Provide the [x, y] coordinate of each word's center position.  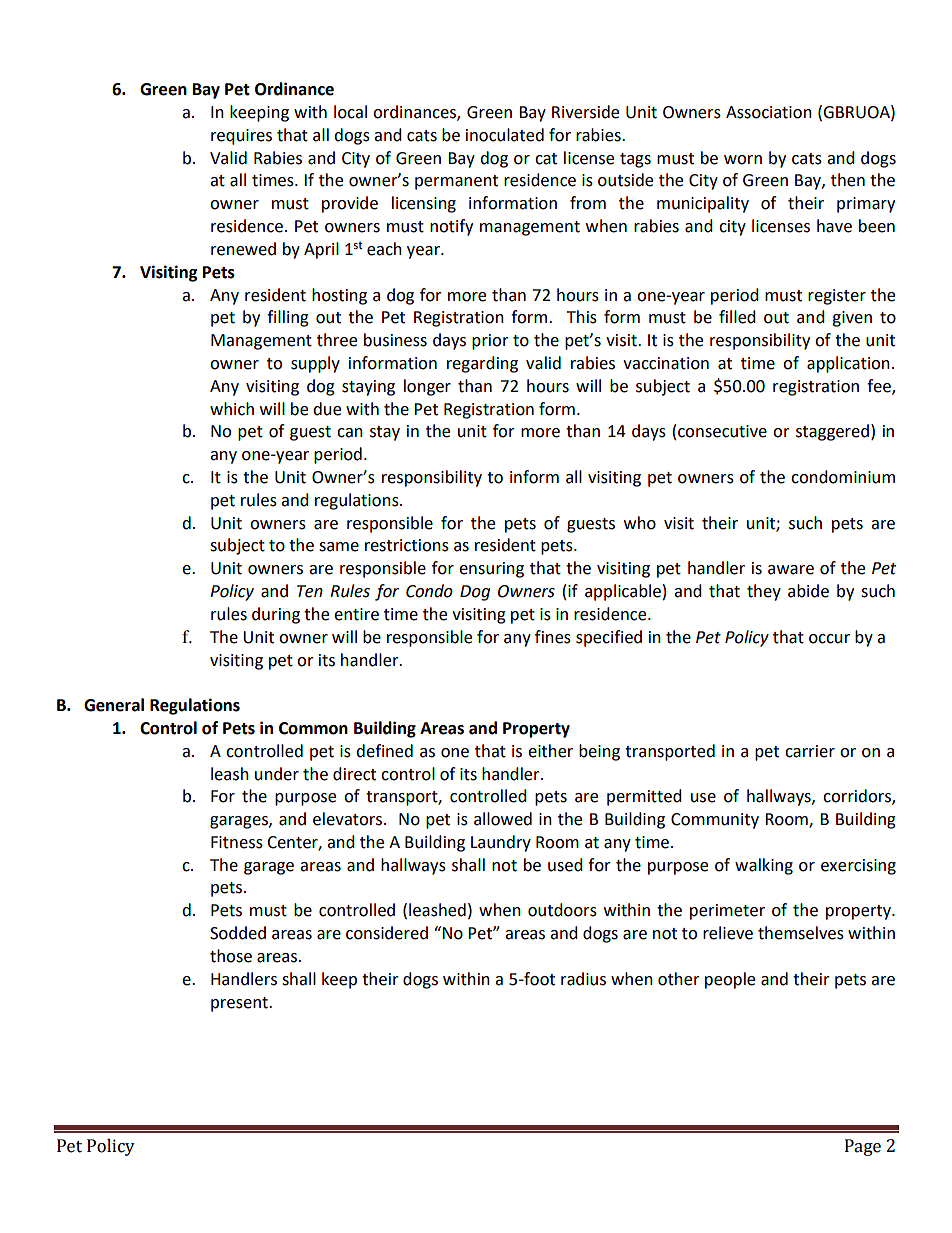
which [232, 409]
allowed [503, 819]
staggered [832, 432]
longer [427, 387]
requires [241, 137]
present [240, 1004]
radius [583, 979]
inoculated [505, 135]
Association [769, 112]
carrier [810, 751]
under [277, 774]
